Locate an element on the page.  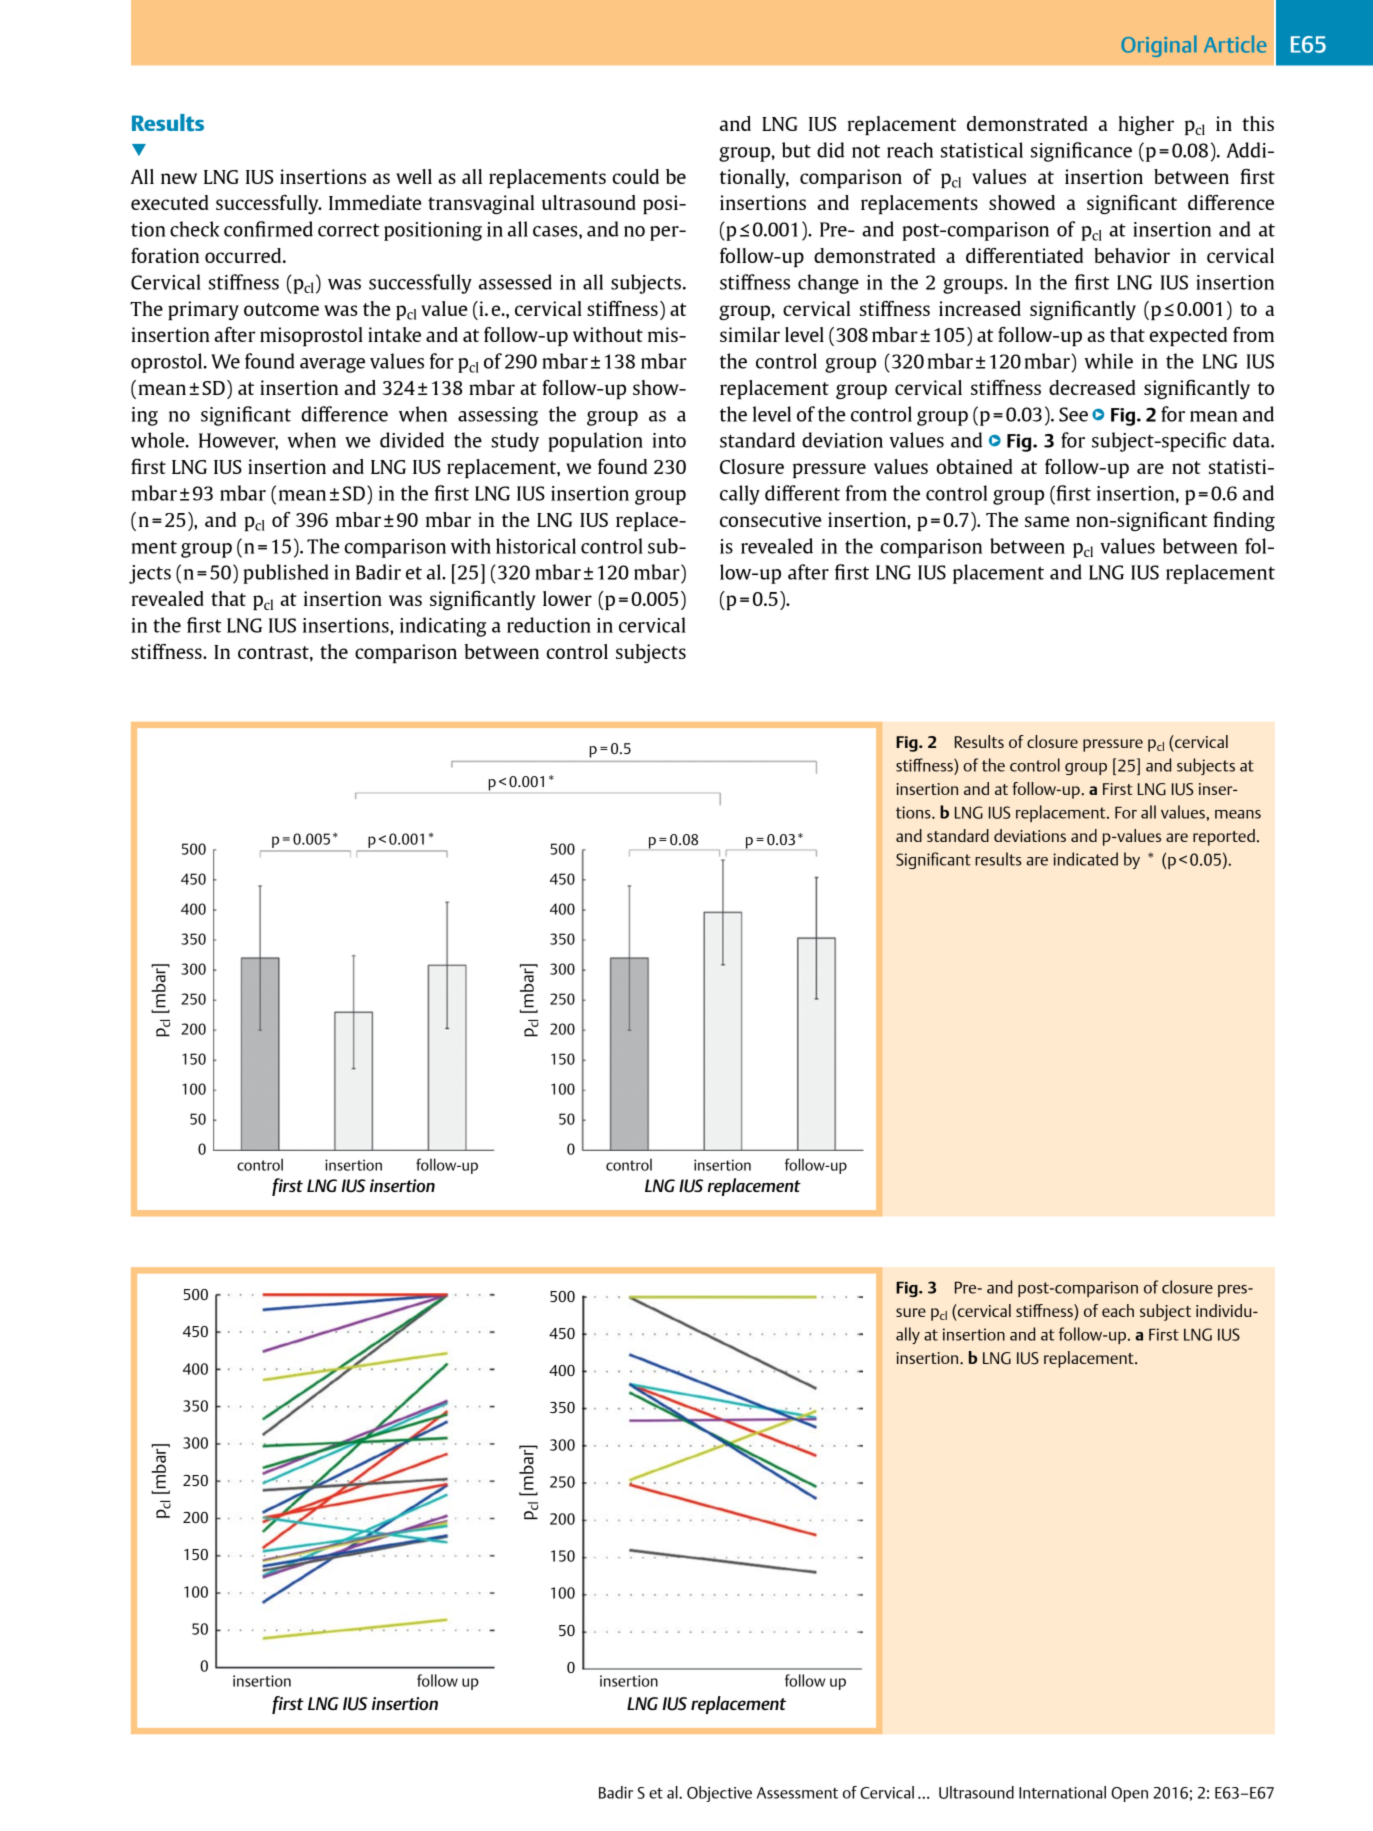
into is located at coordinates (669, 440).
